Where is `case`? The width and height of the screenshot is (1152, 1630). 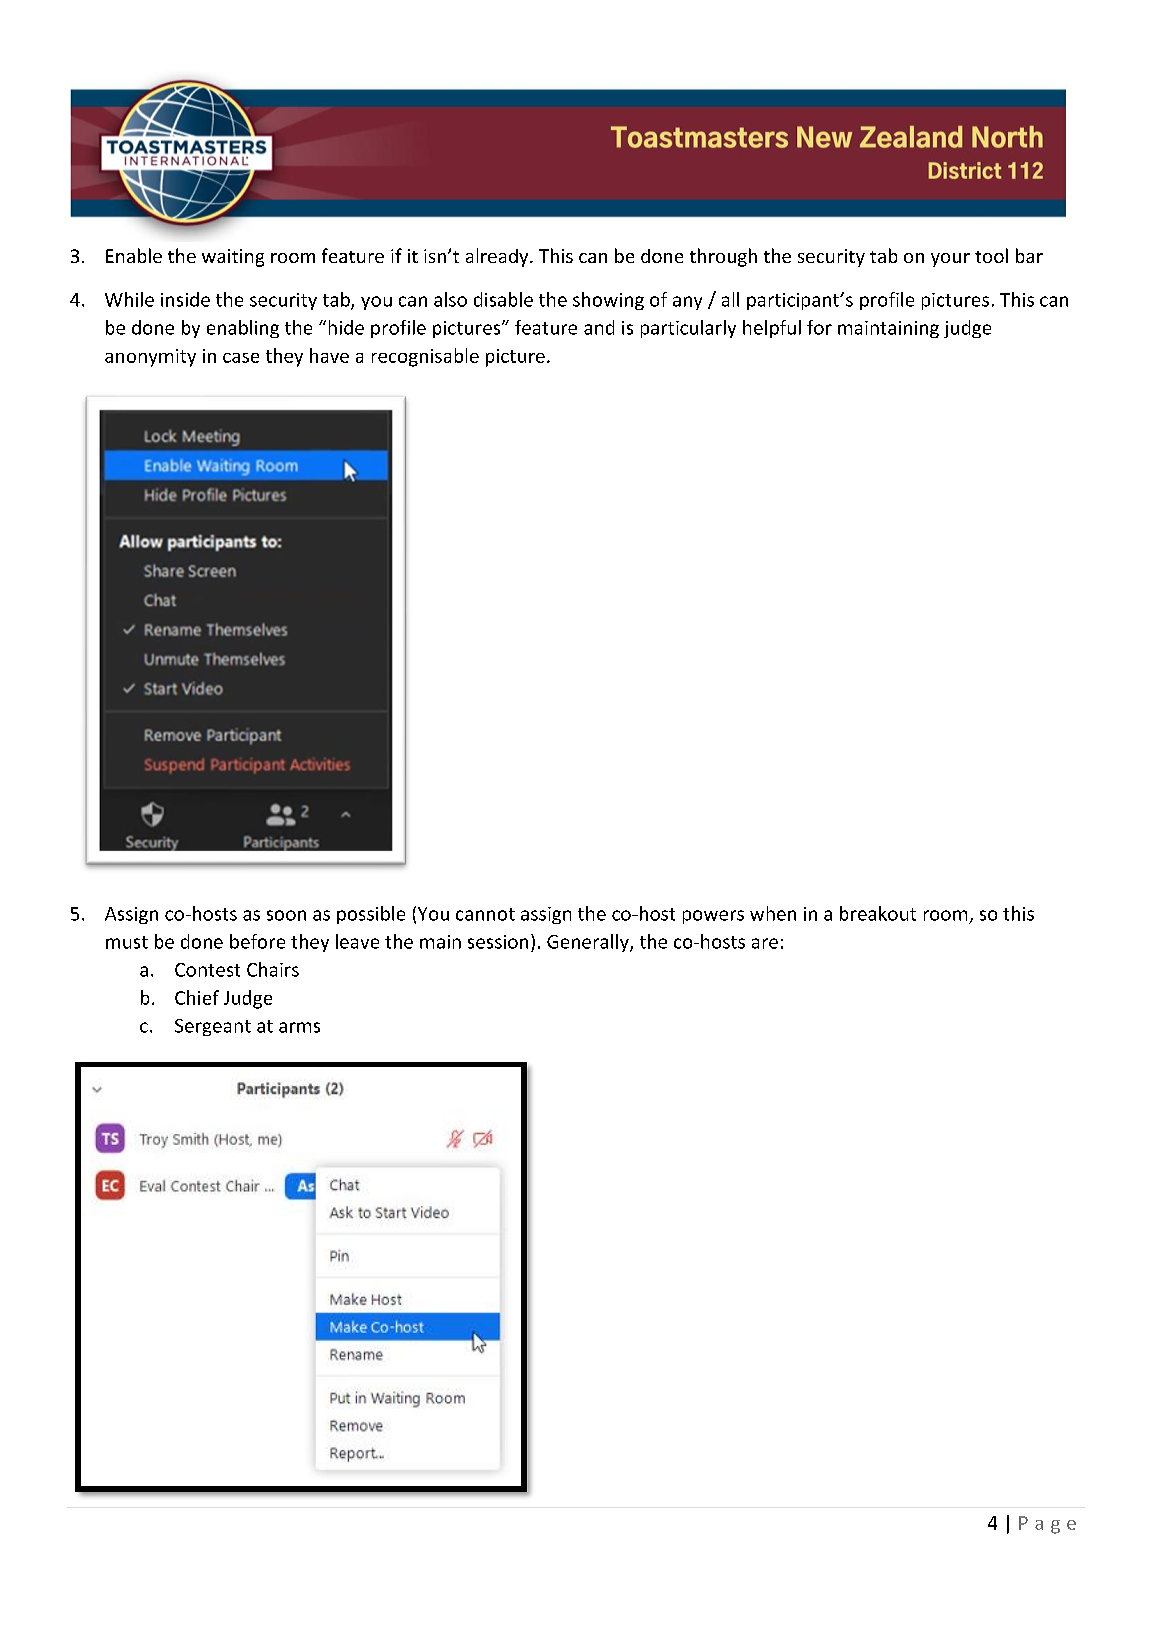
case is located at coordinates (241, 358).
